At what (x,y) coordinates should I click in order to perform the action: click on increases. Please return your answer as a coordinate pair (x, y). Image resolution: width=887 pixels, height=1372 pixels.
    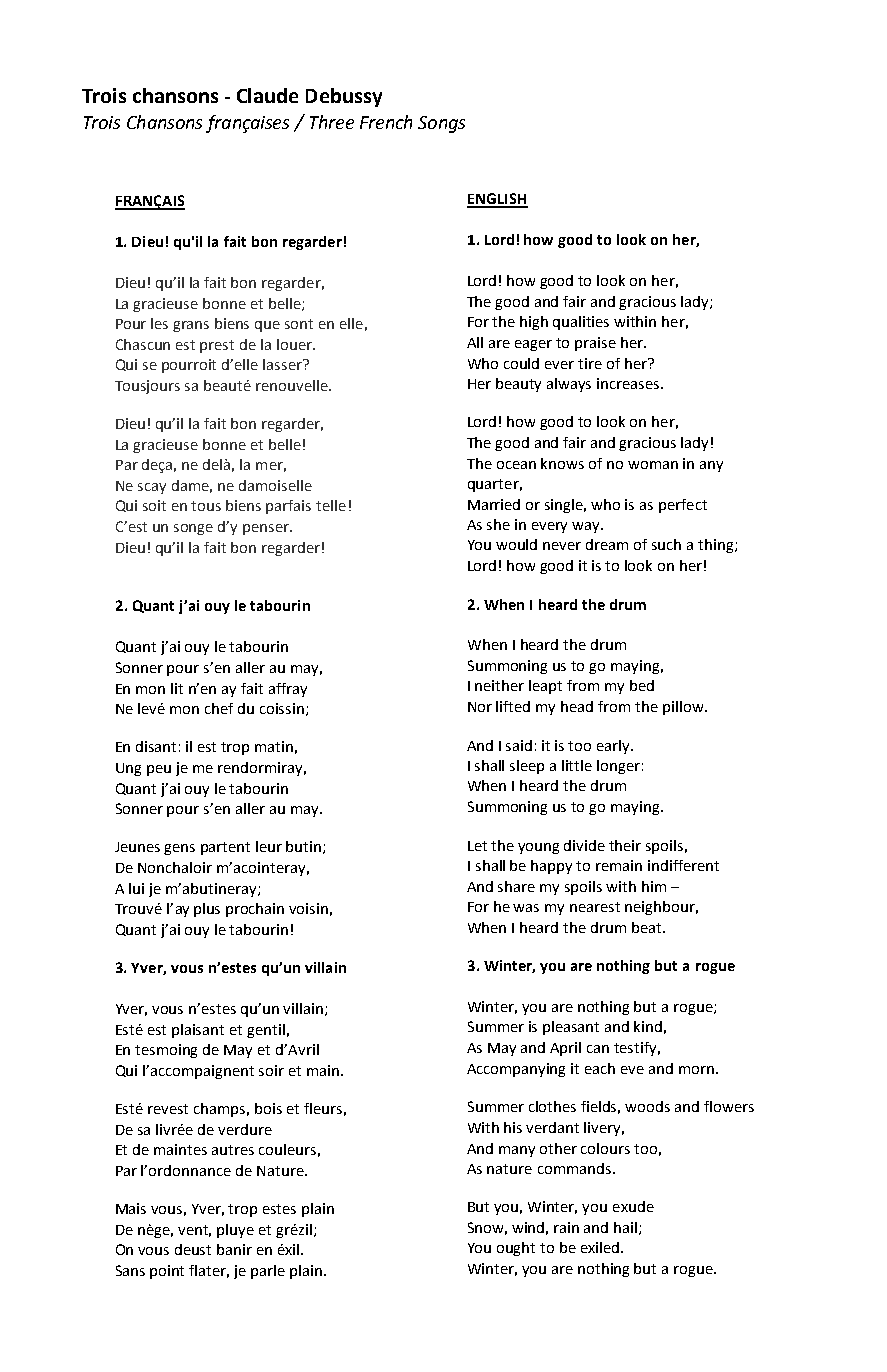
    Looking at the image, I should click on (629, 383).
